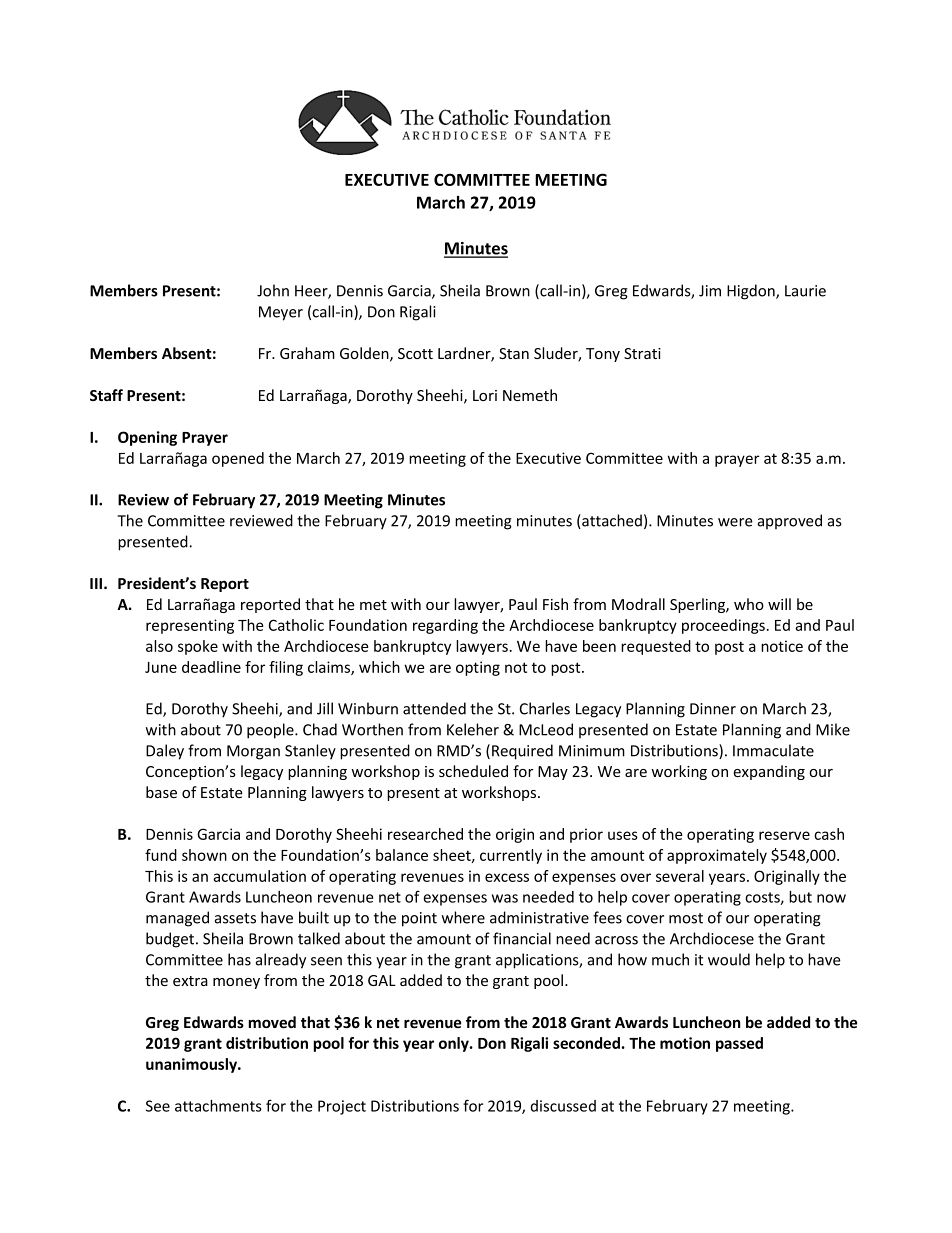 The width and height of the document is (952, 1233). What do you see at coordinates (563, 1106) in the document?
I see `discussed` at bounding box center [563, 1106].
